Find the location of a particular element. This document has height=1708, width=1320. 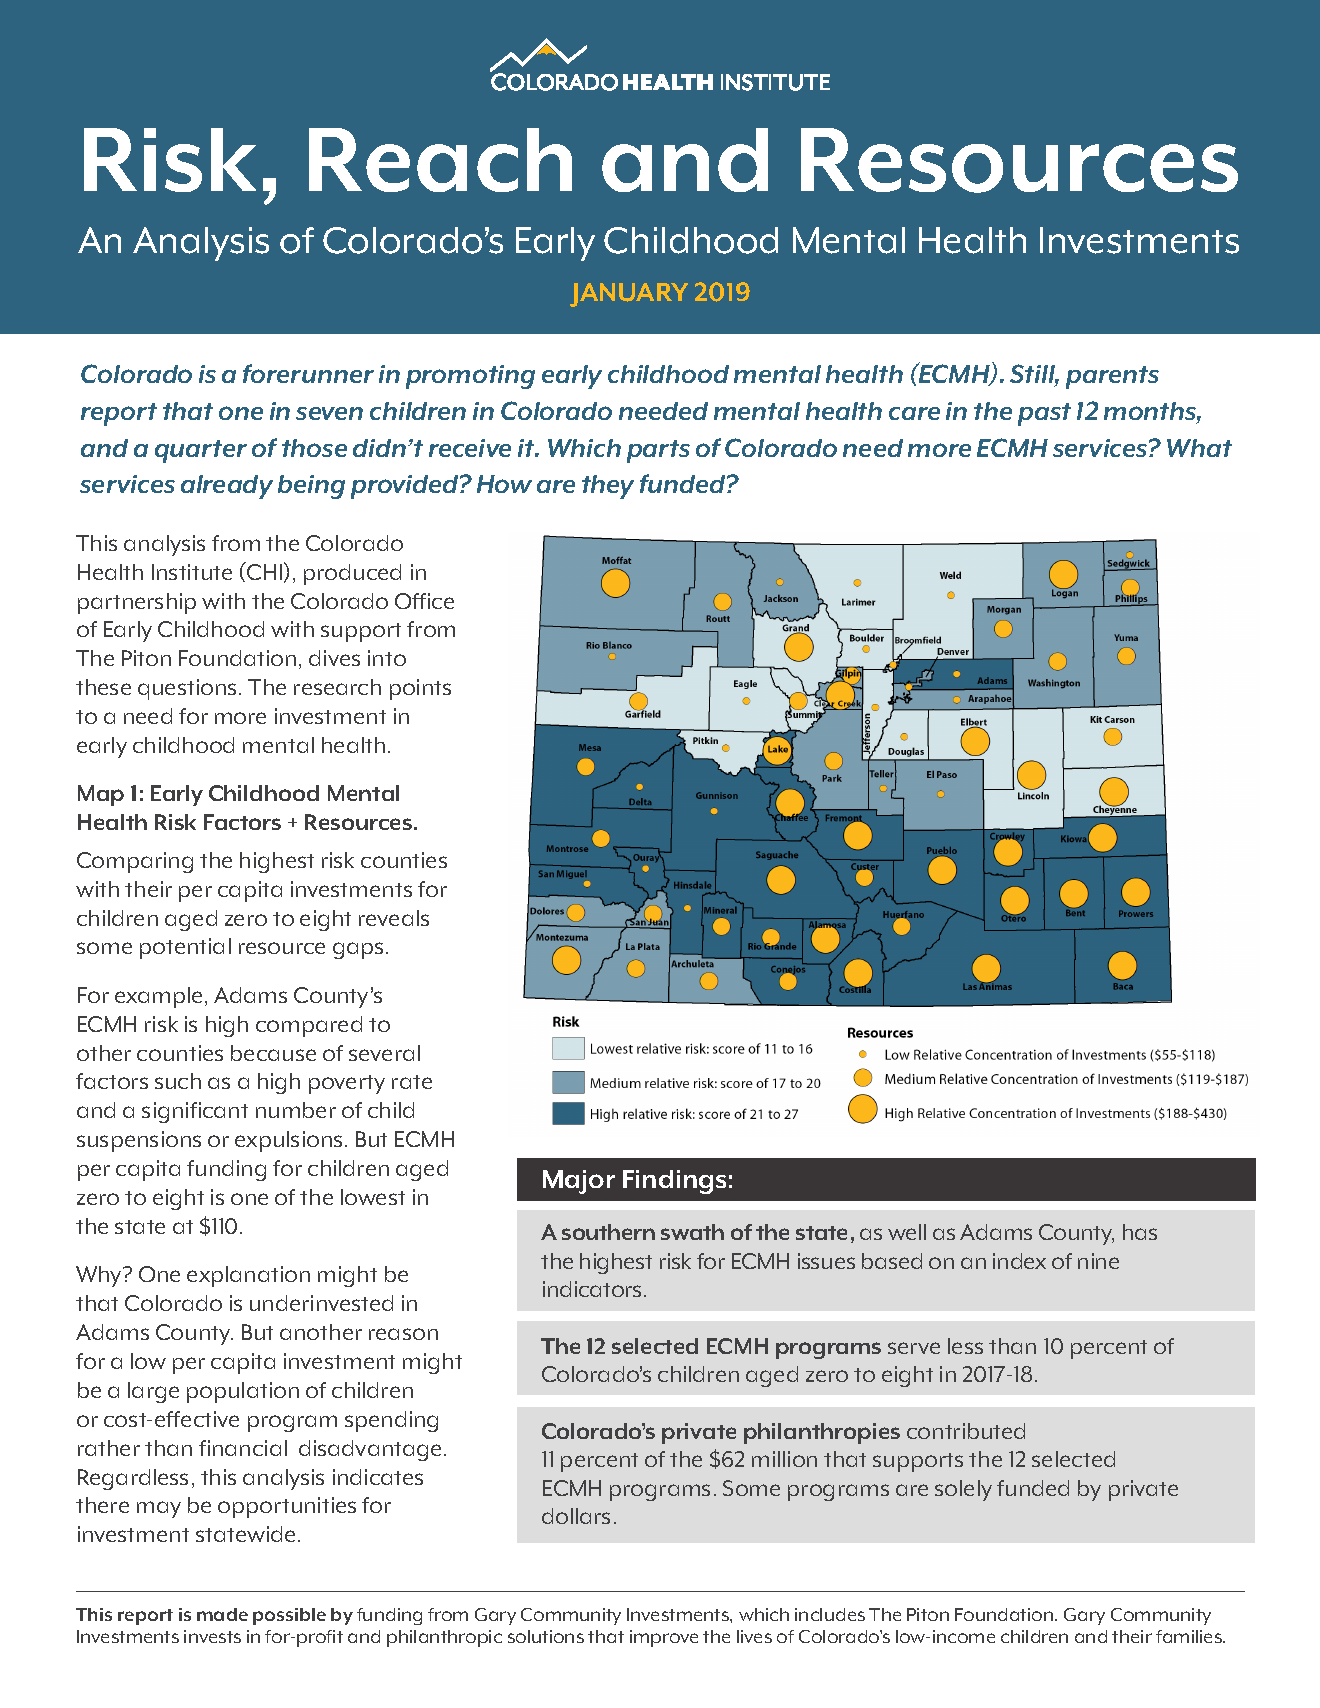

Reach is located at coordinates (440, 160).
